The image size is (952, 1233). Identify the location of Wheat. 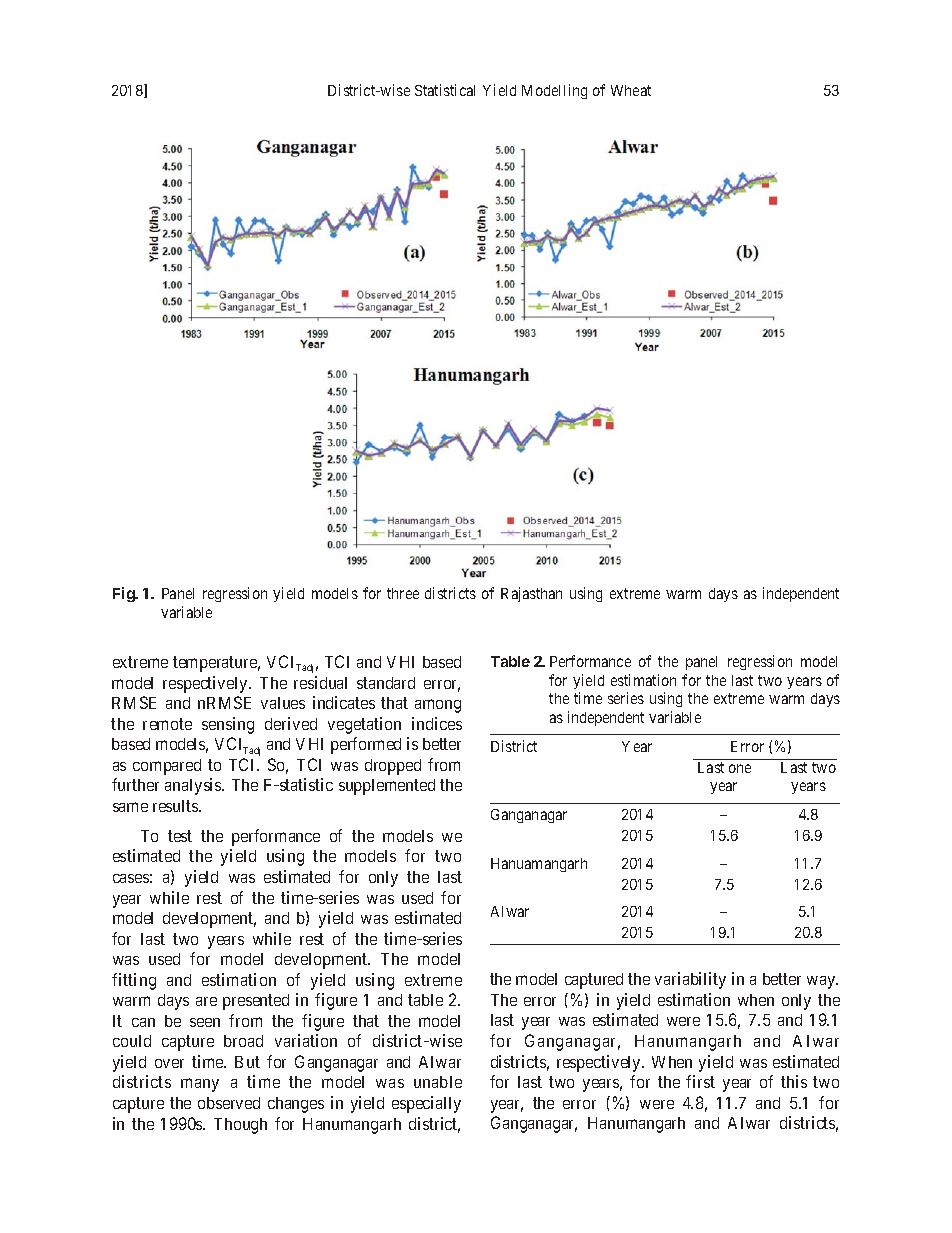
(631, 90).
